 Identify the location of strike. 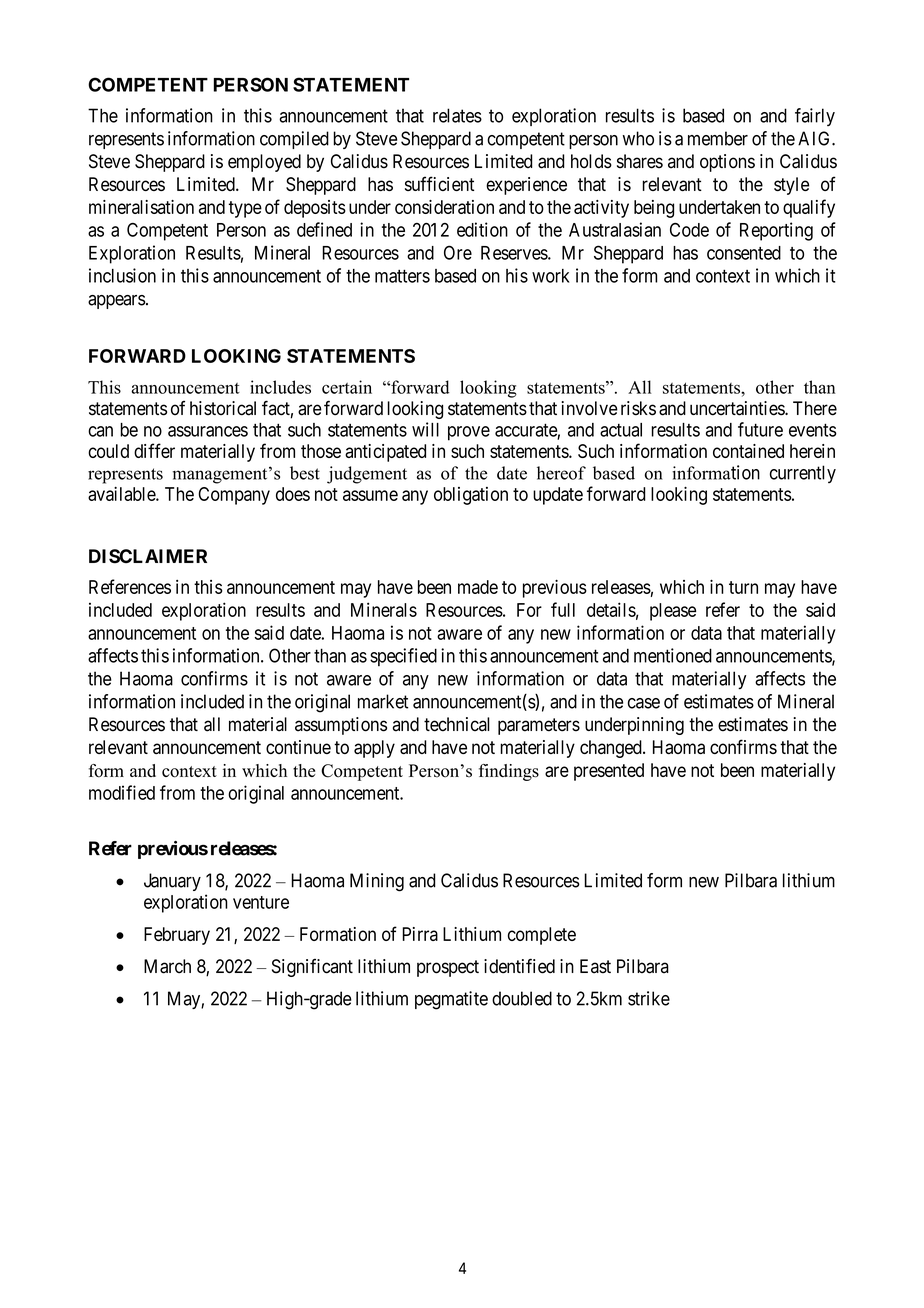
(649, 998).
